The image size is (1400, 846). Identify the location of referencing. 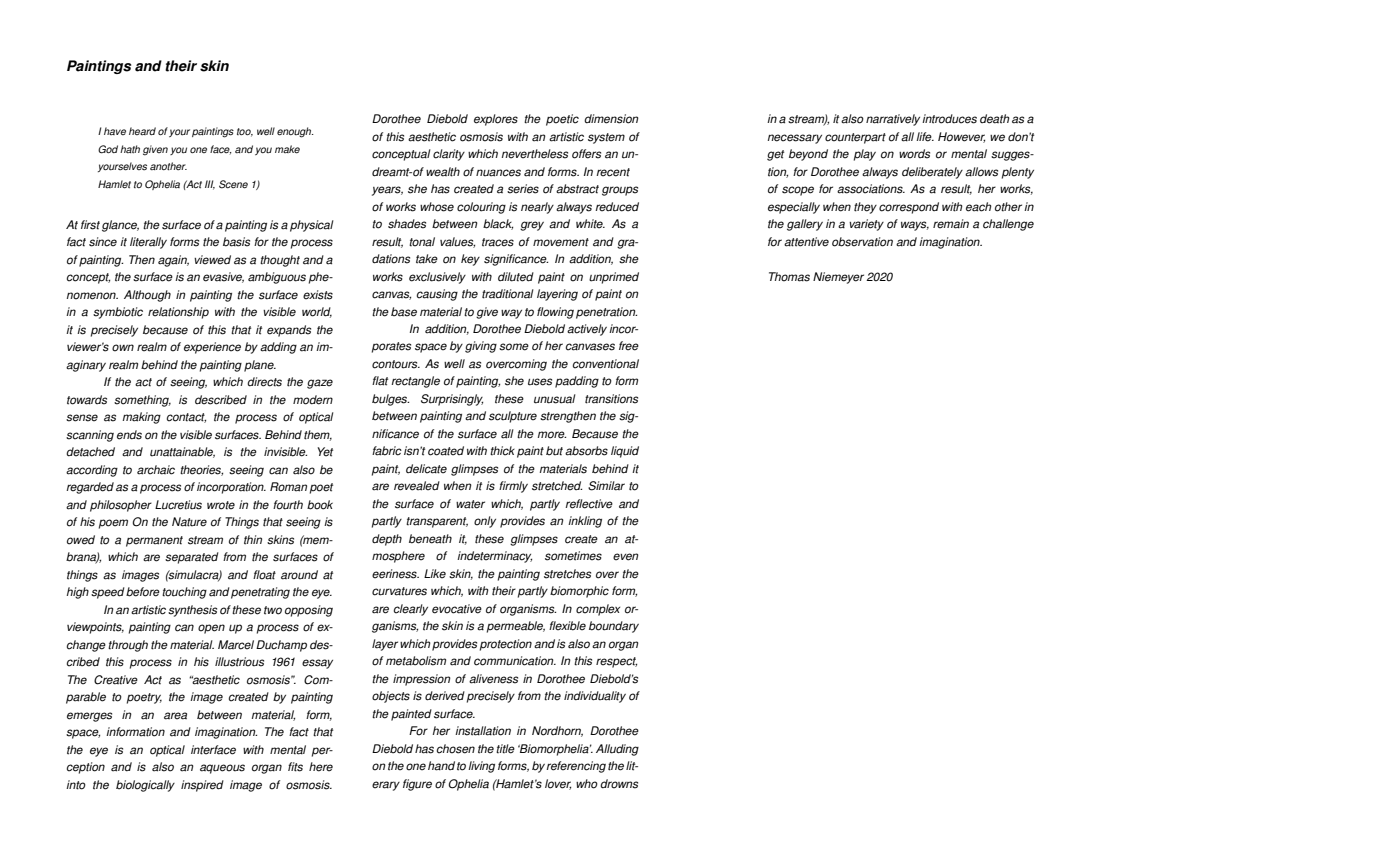
(576, 767).
